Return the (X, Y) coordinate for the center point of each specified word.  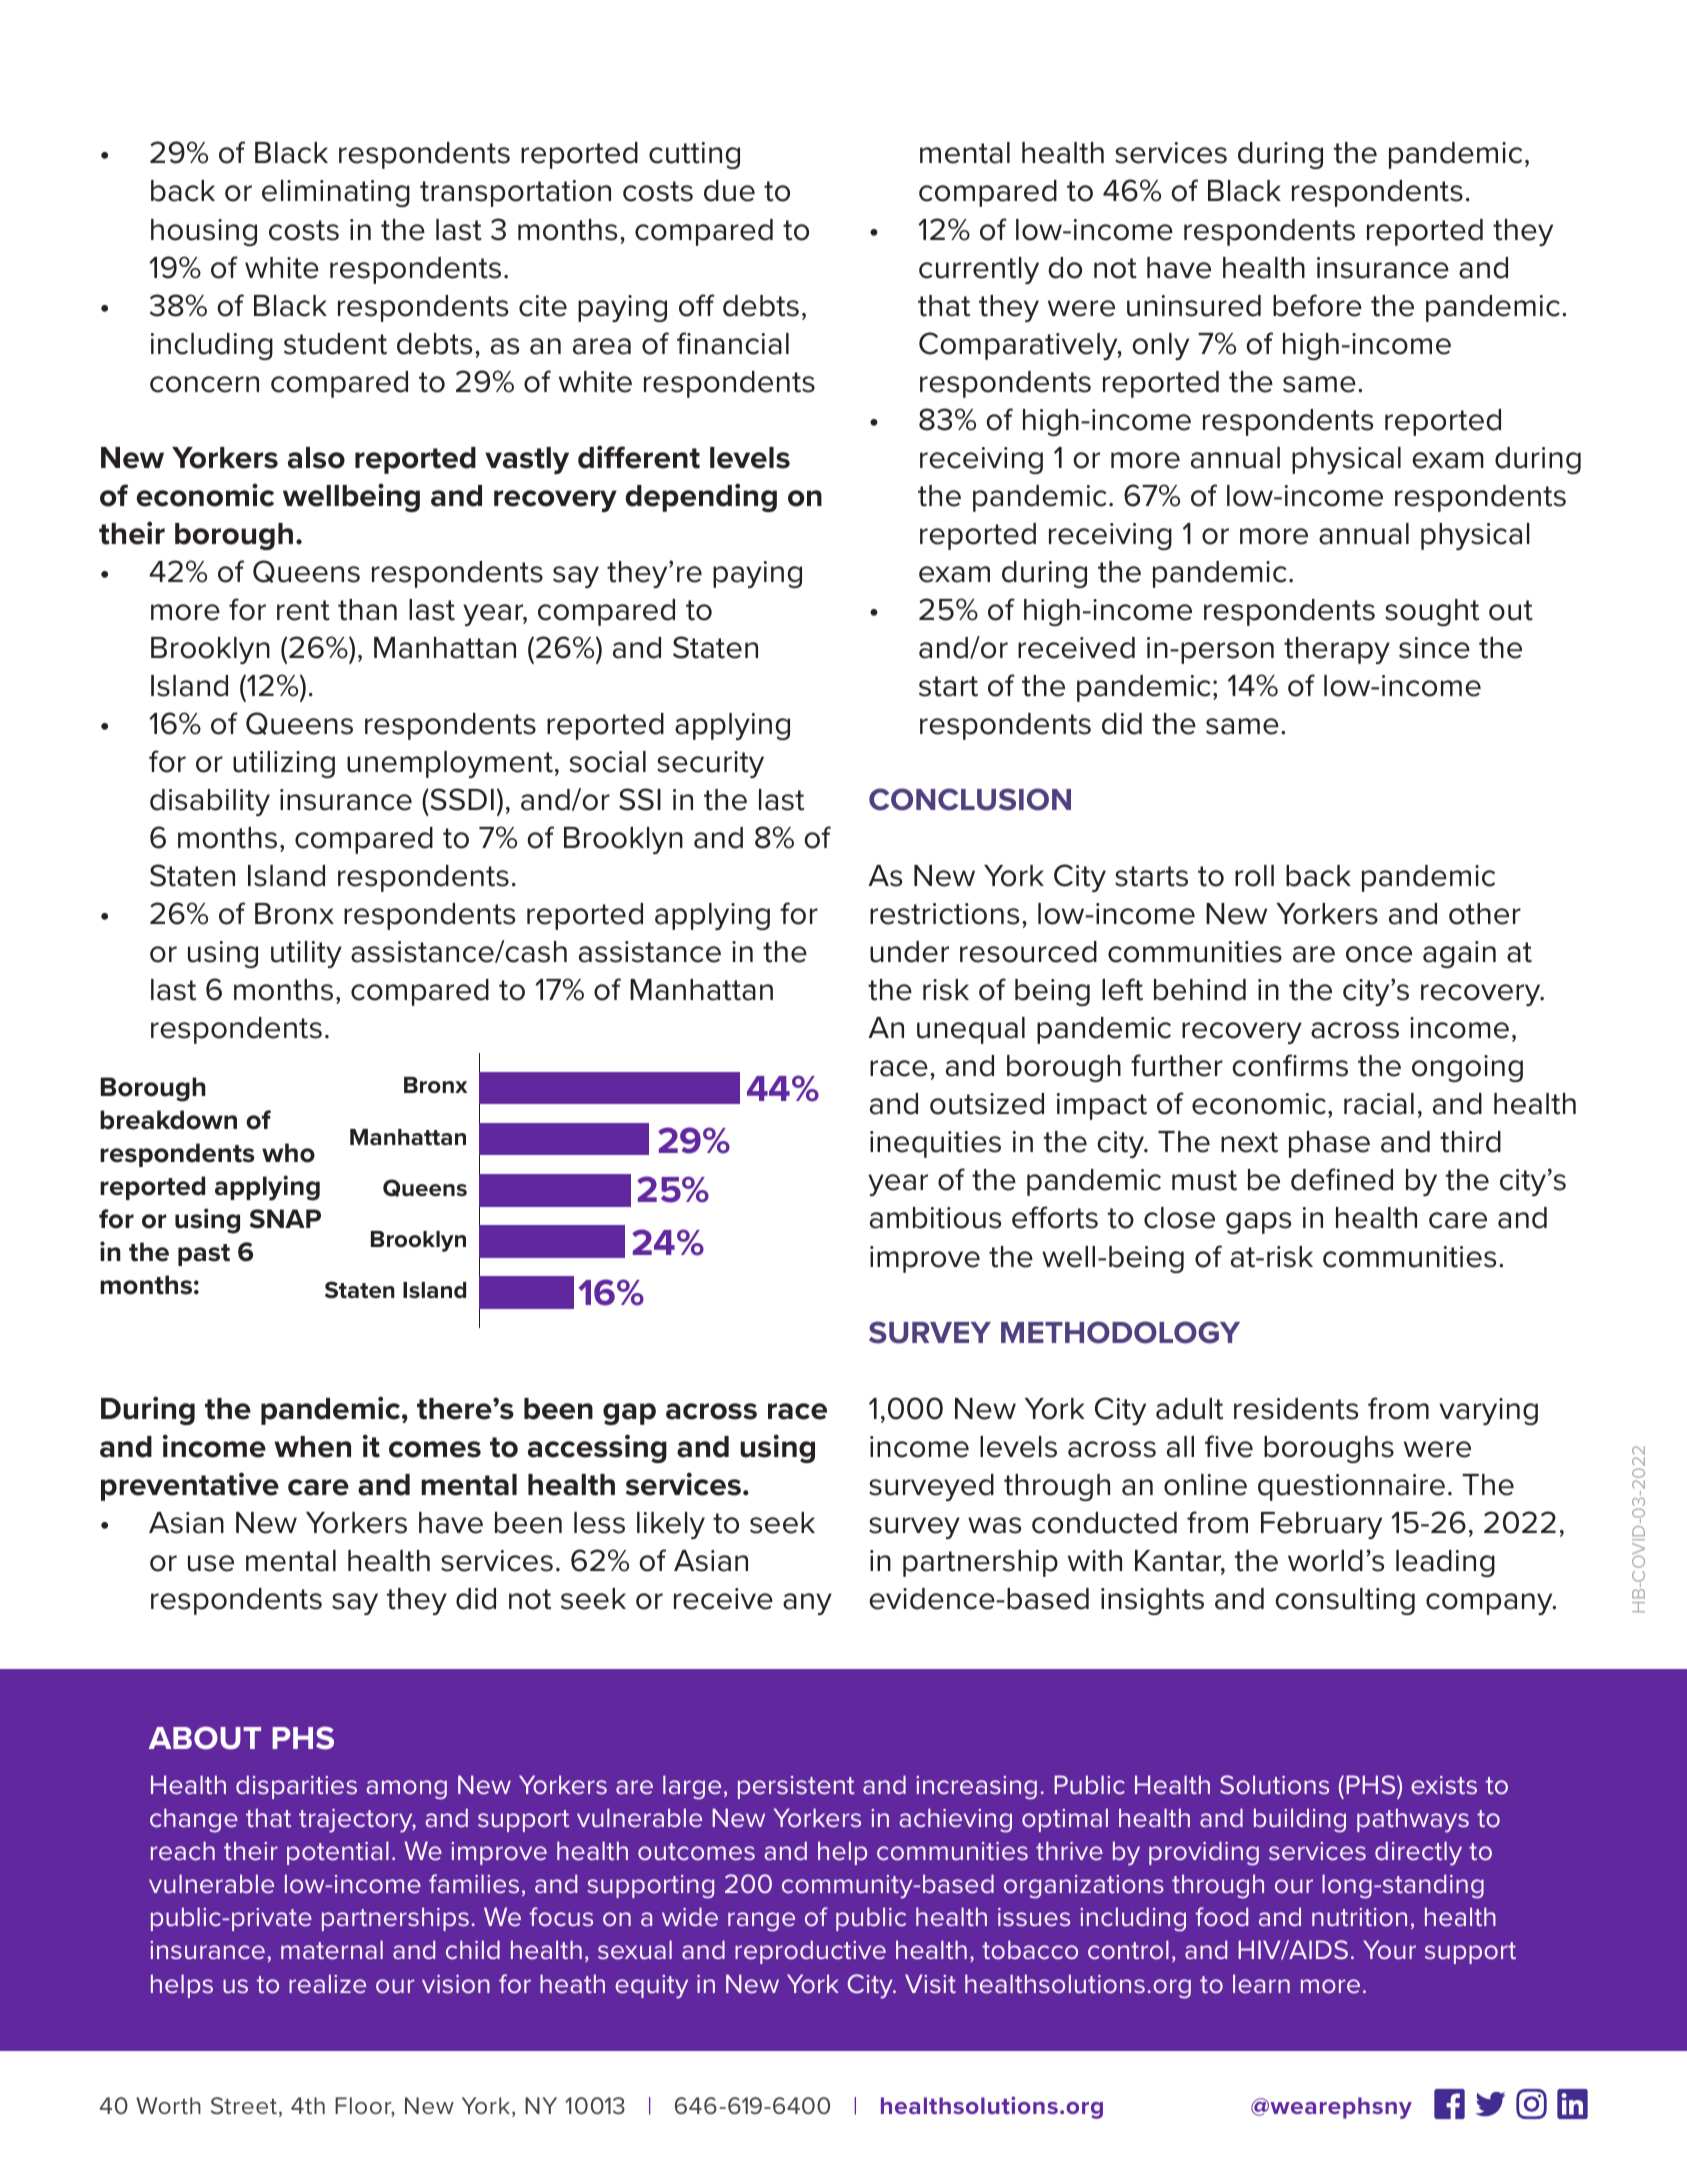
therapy (1337, 650)
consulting (1345, 1601)
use (211, 1563)
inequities (935, 1144)
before (1317, 305)
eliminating (336, 193)
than (367, 610)
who (288, 1153)
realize (327, 1984)
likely (671, 1525)
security (710, 764)
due (729, 191)
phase (1329, 1144)
